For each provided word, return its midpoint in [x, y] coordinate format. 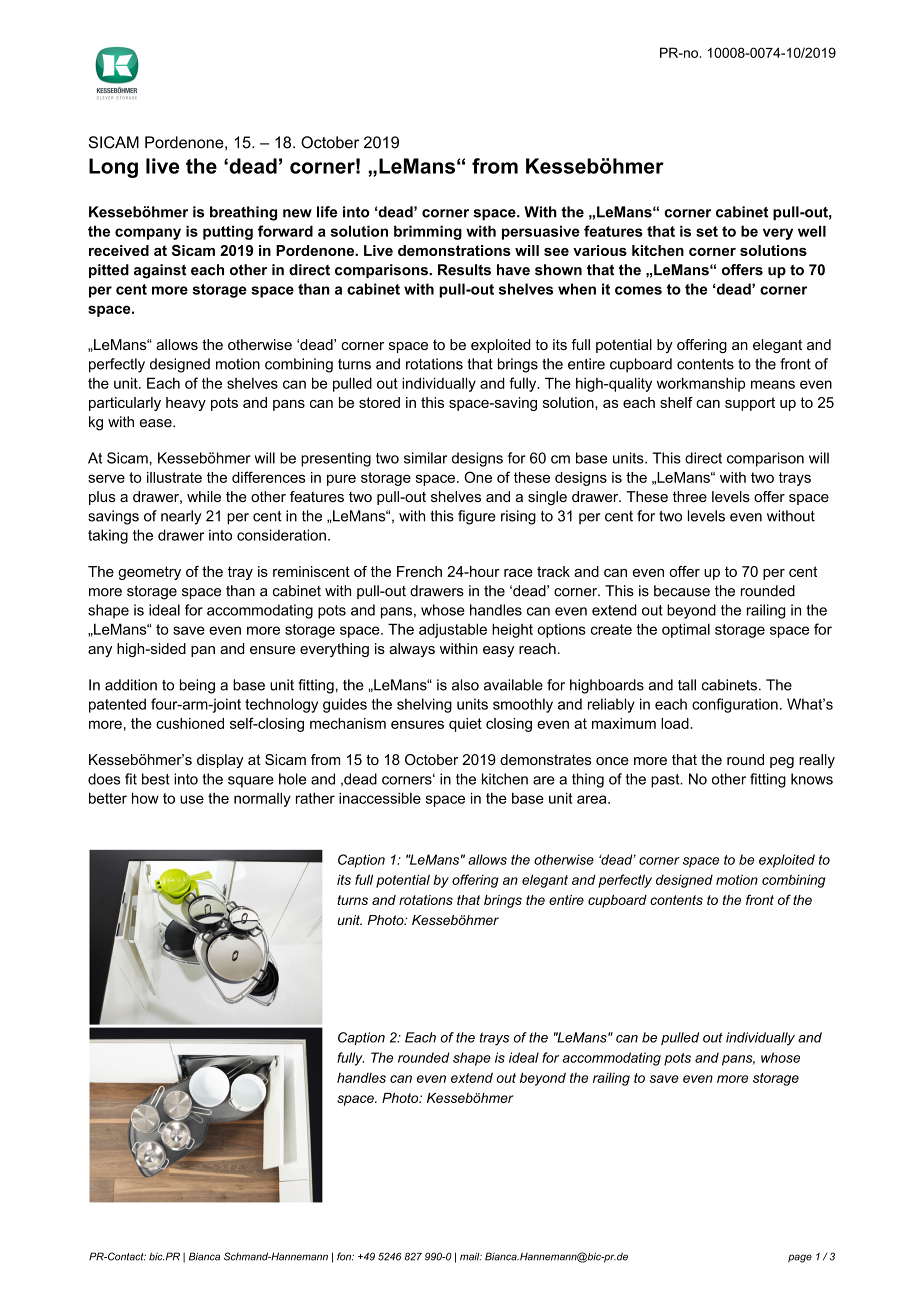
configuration [735, 705]
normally [262, 799]
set [707, 231]
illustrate [174, 477]
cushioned [190, 723]
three [690, 496]
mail [471, 1256]
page [800, 1258]
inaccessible [380, 798]
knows [812, 779]
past [666, 781]
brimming [428, 232]
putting [228, 232]
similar [425, 458]
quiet [465, 725]
